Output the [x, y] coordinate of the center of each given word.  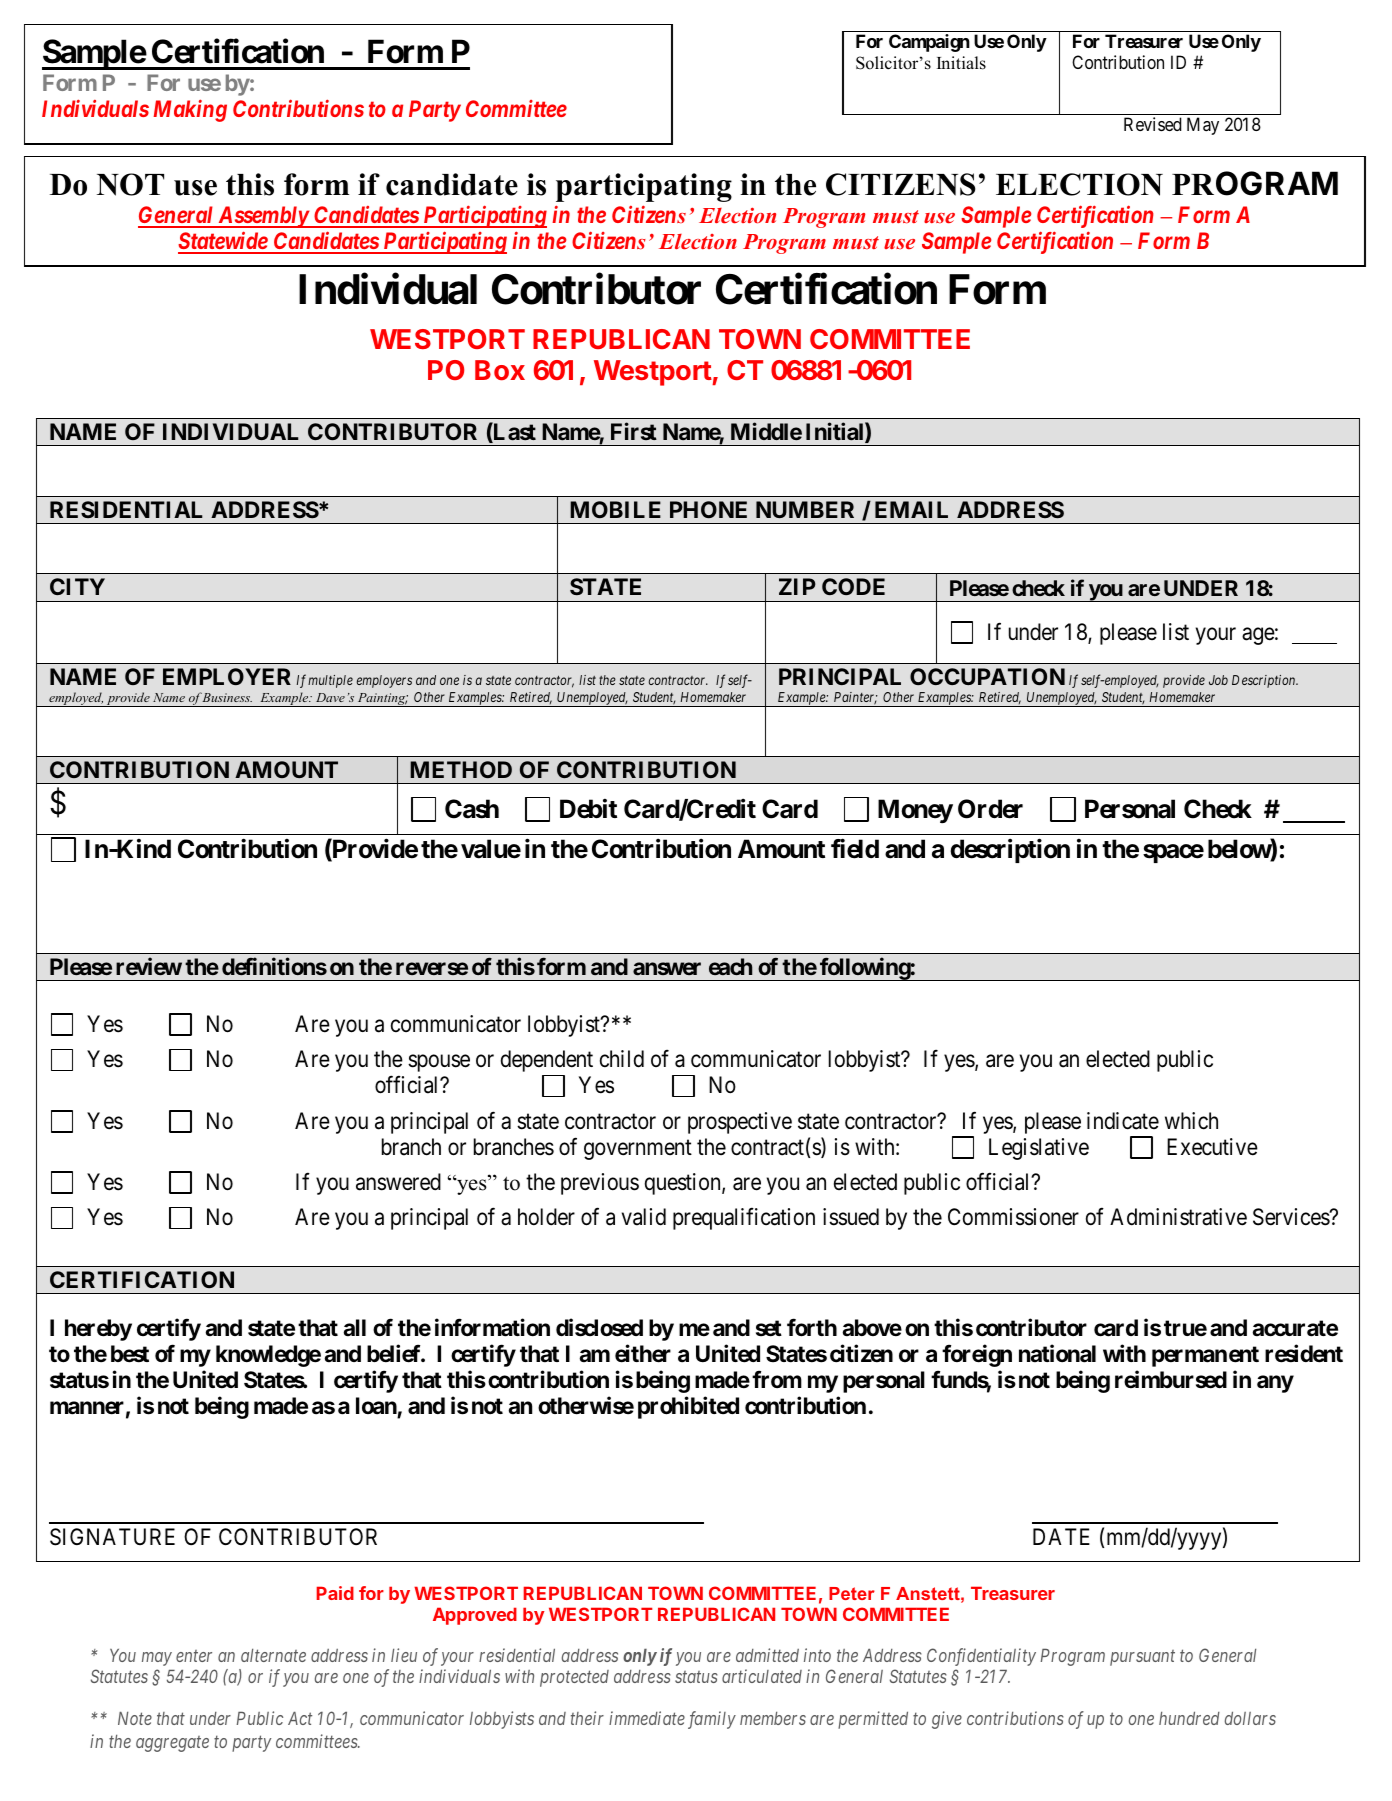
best [130, 1354]
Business [227, 697]
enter [194, 1656]
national [1057, 1354]
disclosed [599, 1327]
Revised [1153, 124]
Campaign [929, 43]
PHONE [708, 509]
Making [190, 110]
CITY [77, 586]
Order [990, 809]
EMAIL [911, 509]
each [730, 966]
